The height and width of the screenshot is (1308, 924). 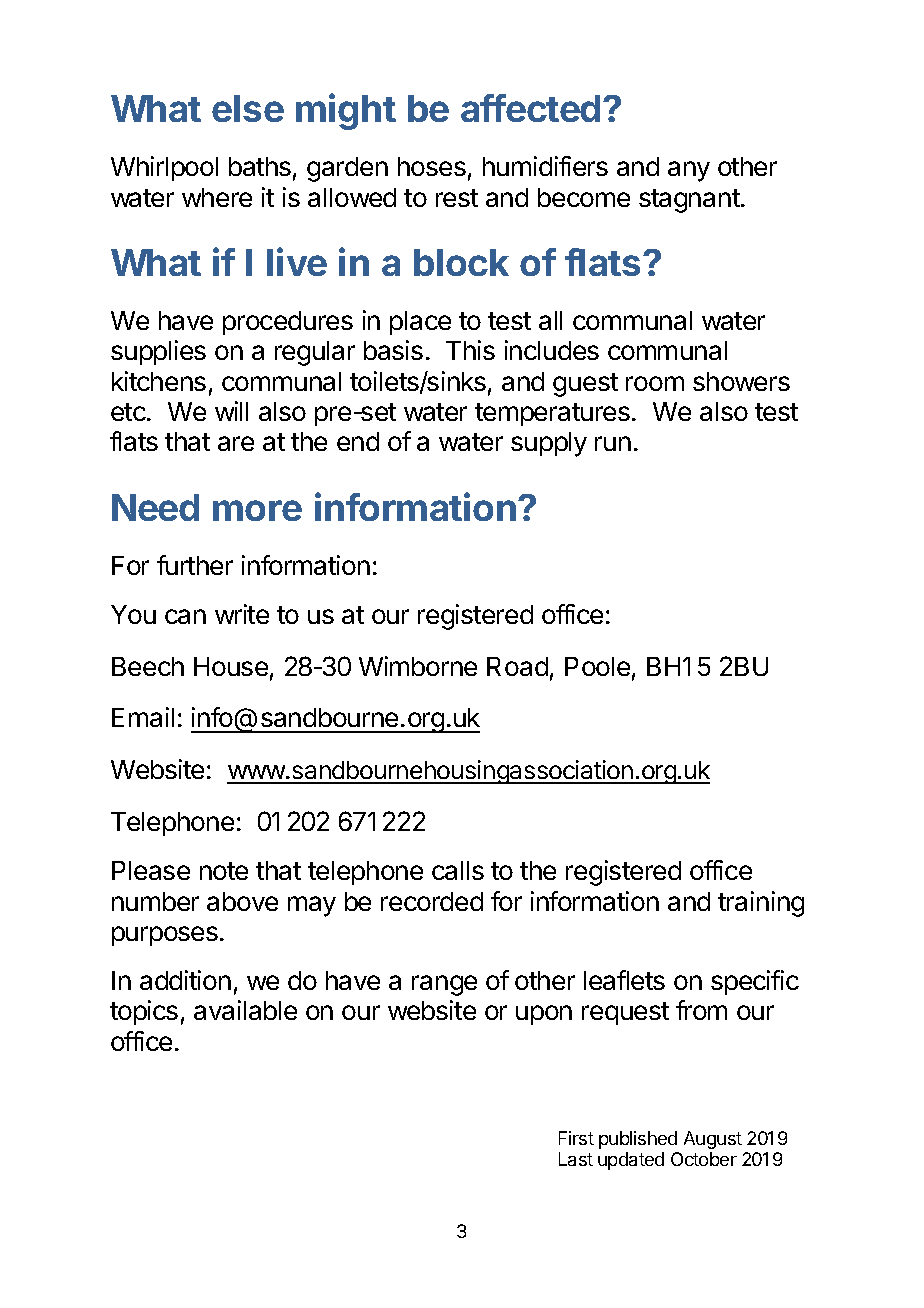 I want to click on calls, so click(x=458, y=870).
